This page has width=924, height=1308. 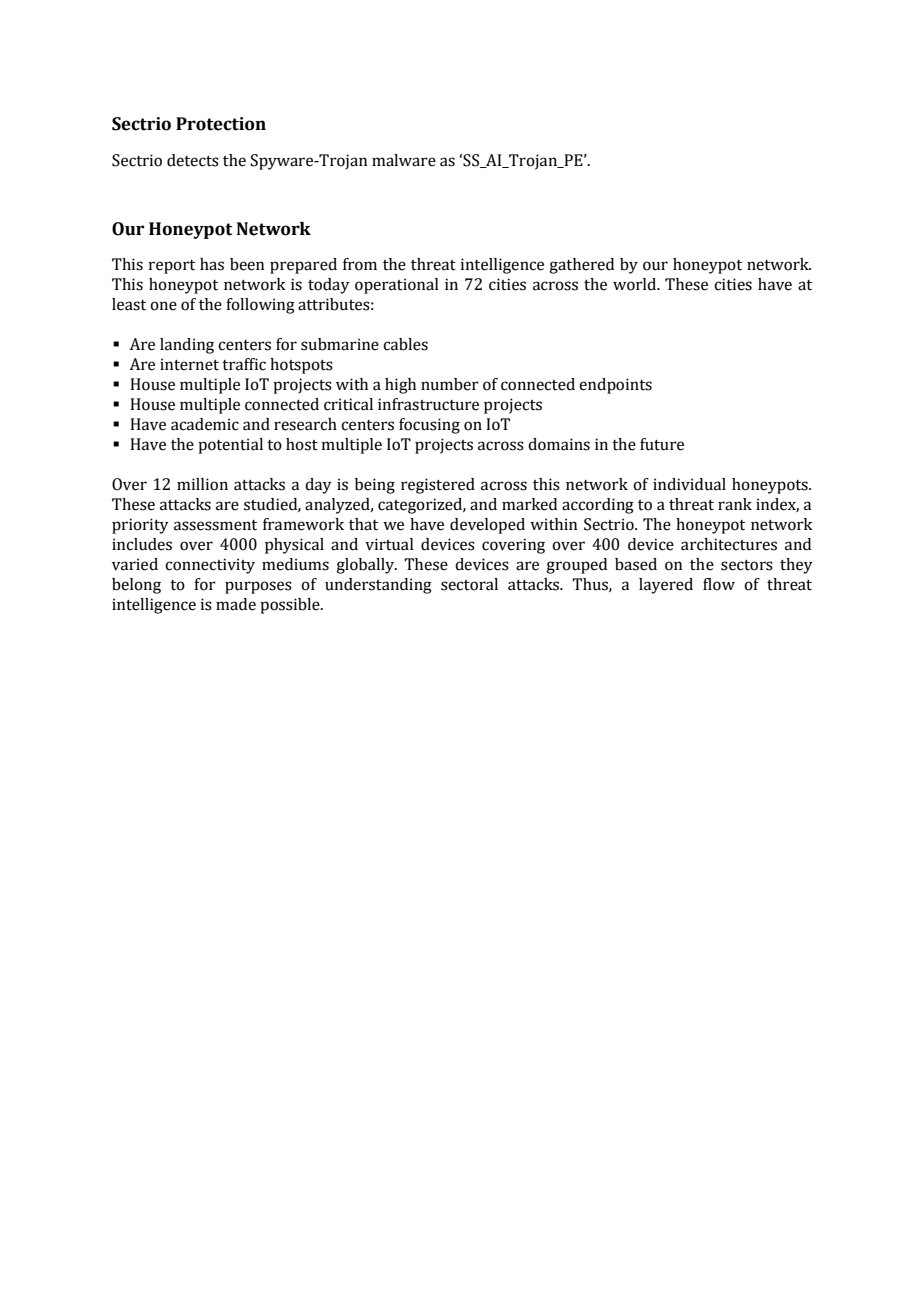 What do you see at coordinates (581, 266) in the page?
I see `gathered` at bounding box center [581, 266].
